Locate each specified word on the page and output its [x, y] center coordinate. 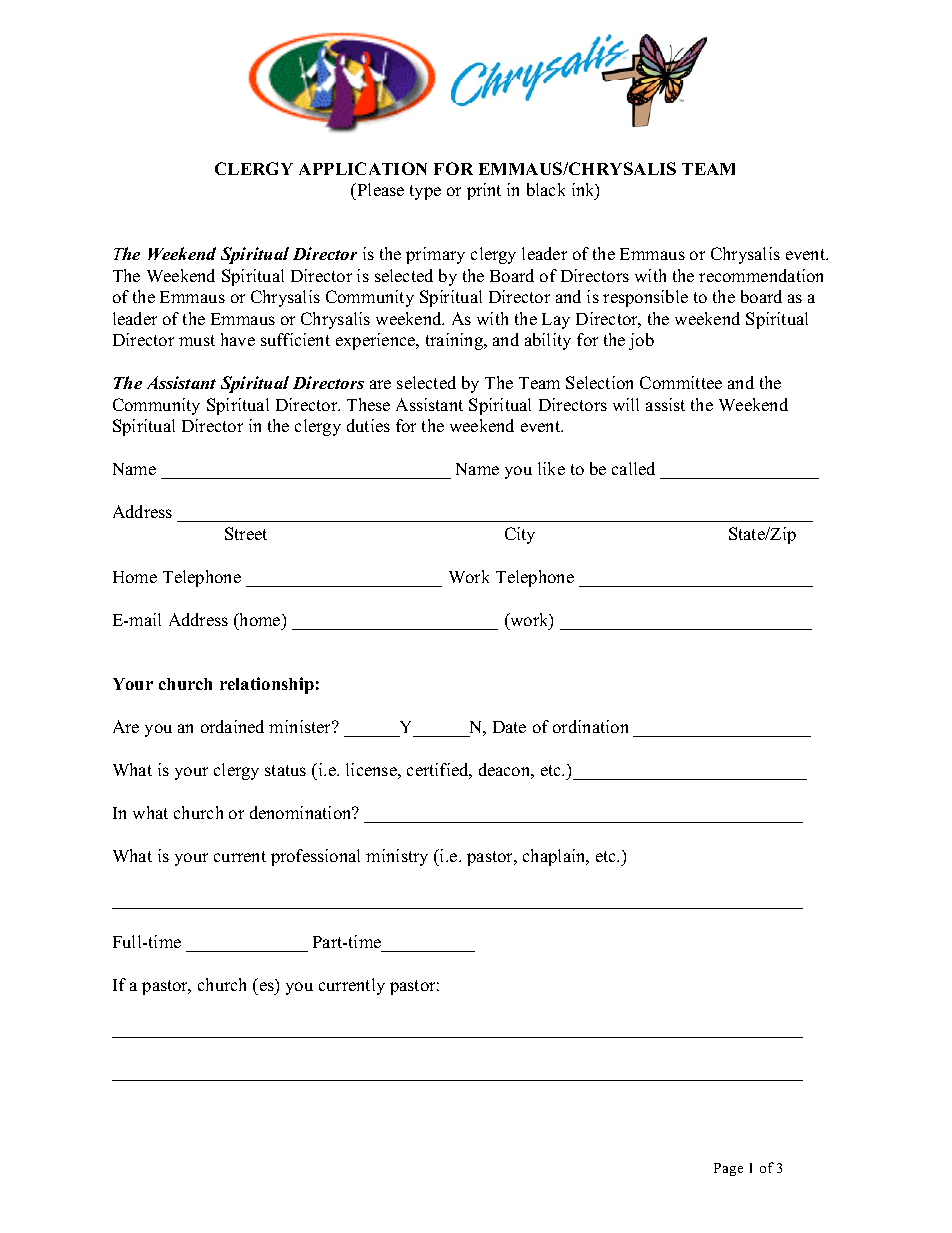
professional [315, 857]
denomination [302, 812]
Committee [681, 382]
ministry [397, 857]
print [484, 191]
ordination [590, 726]
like [551, 468]
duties [368, 425]
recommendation [761, 275]
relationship [267, 685]
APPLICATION [363, 168]
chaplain [555, 857]
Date [509, 727]
